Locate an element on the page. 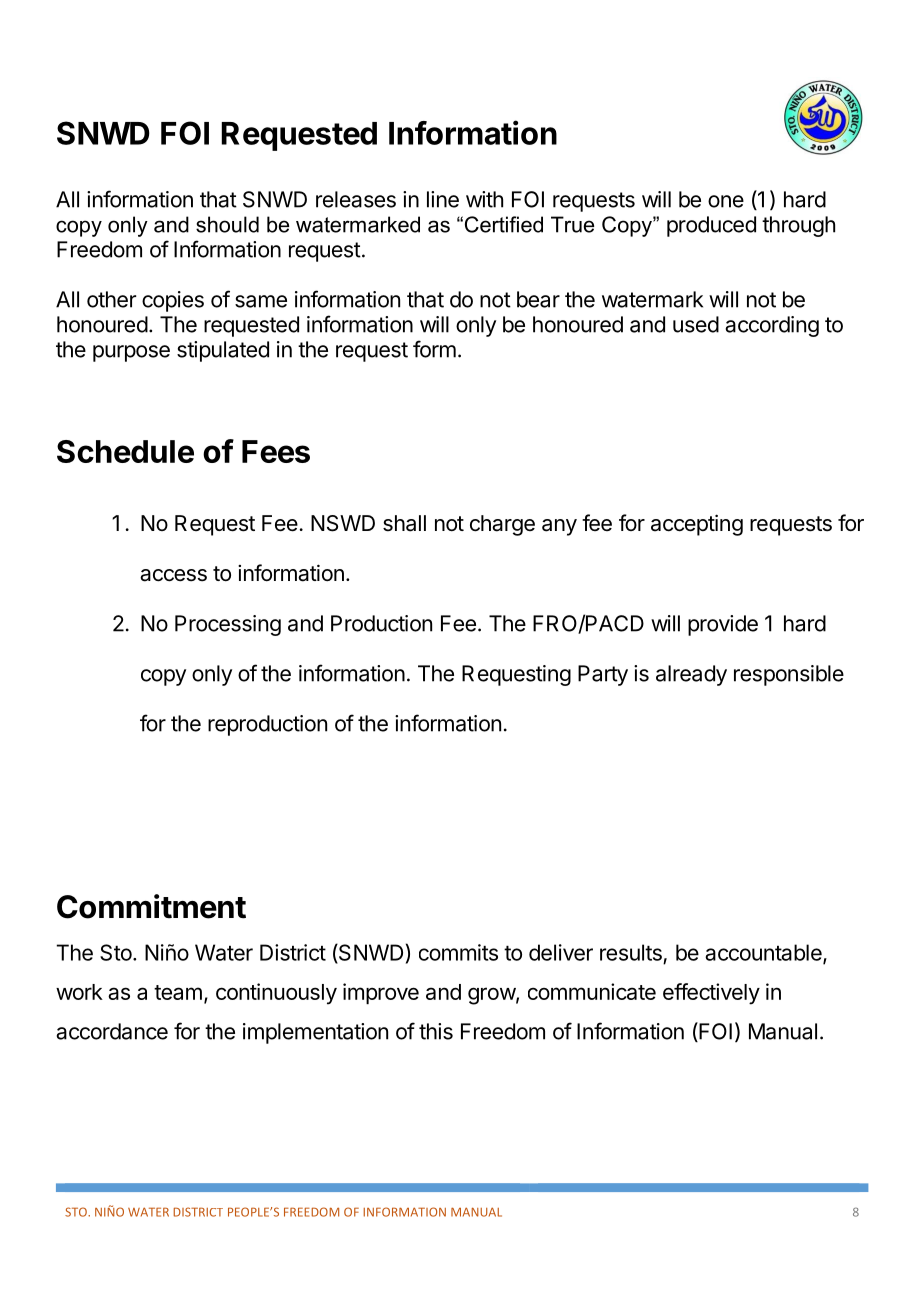 This page has height=1307, width=924. access is located at coordinates (173, 575).
